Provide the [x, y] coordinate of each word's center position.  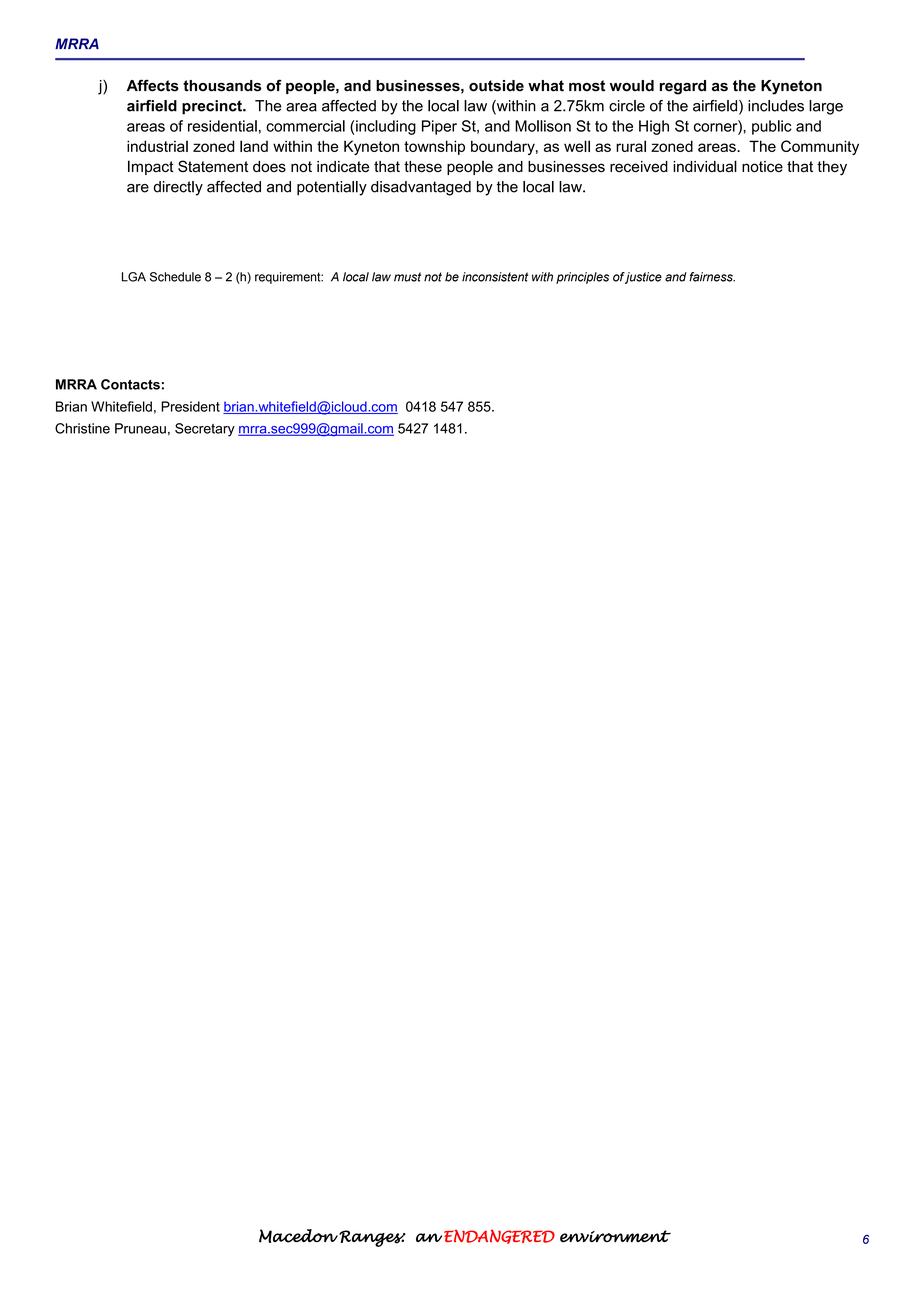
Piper [439, 127]
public [772, 127]
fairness [712, 277]
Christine [82, 428]
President [190, 406]
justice [643, 278]
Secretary [205, 430]
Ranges [372, 1238]
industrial [157, 146]
